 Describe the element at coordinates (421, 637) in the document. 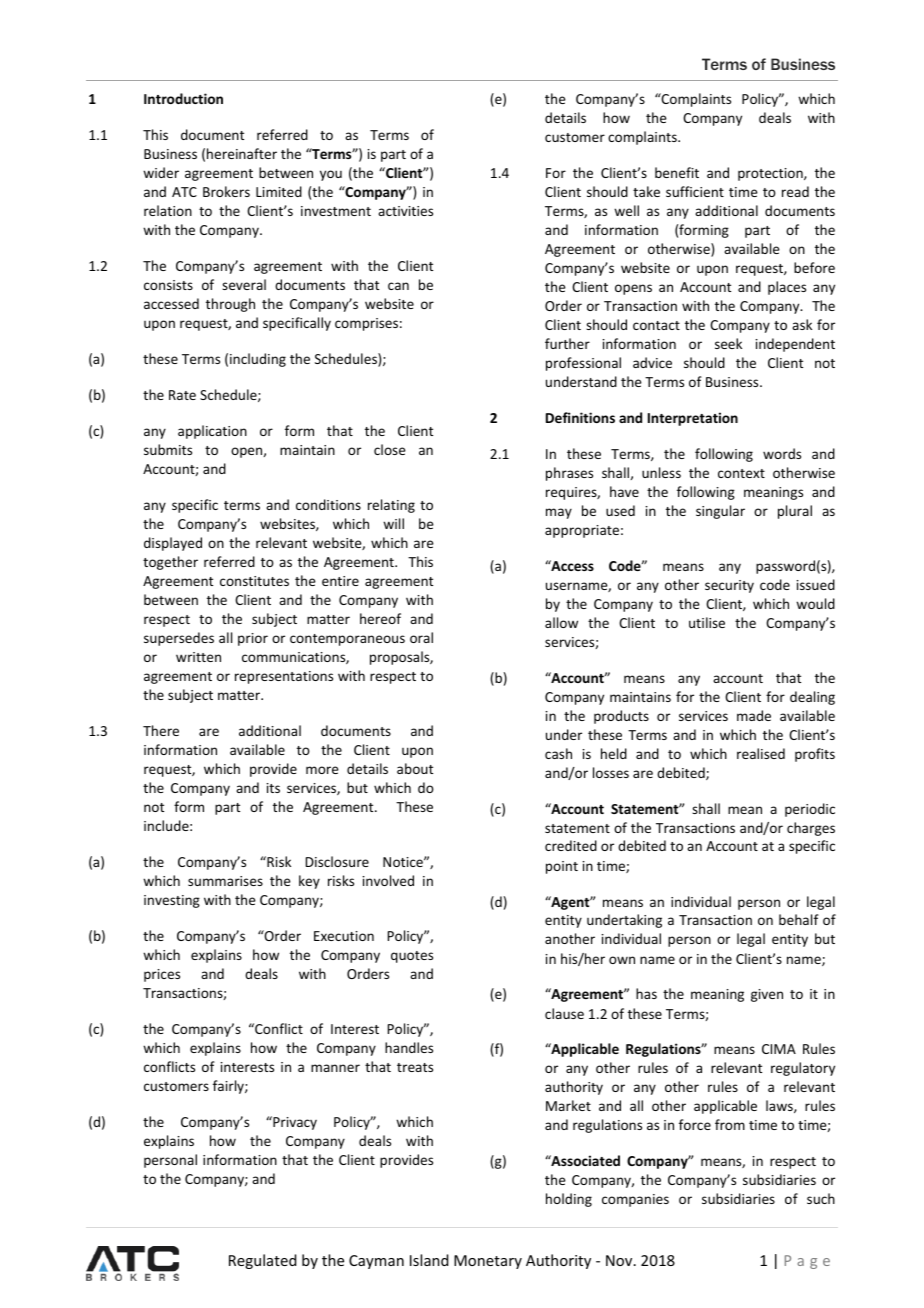

I see `oral` at that location.
